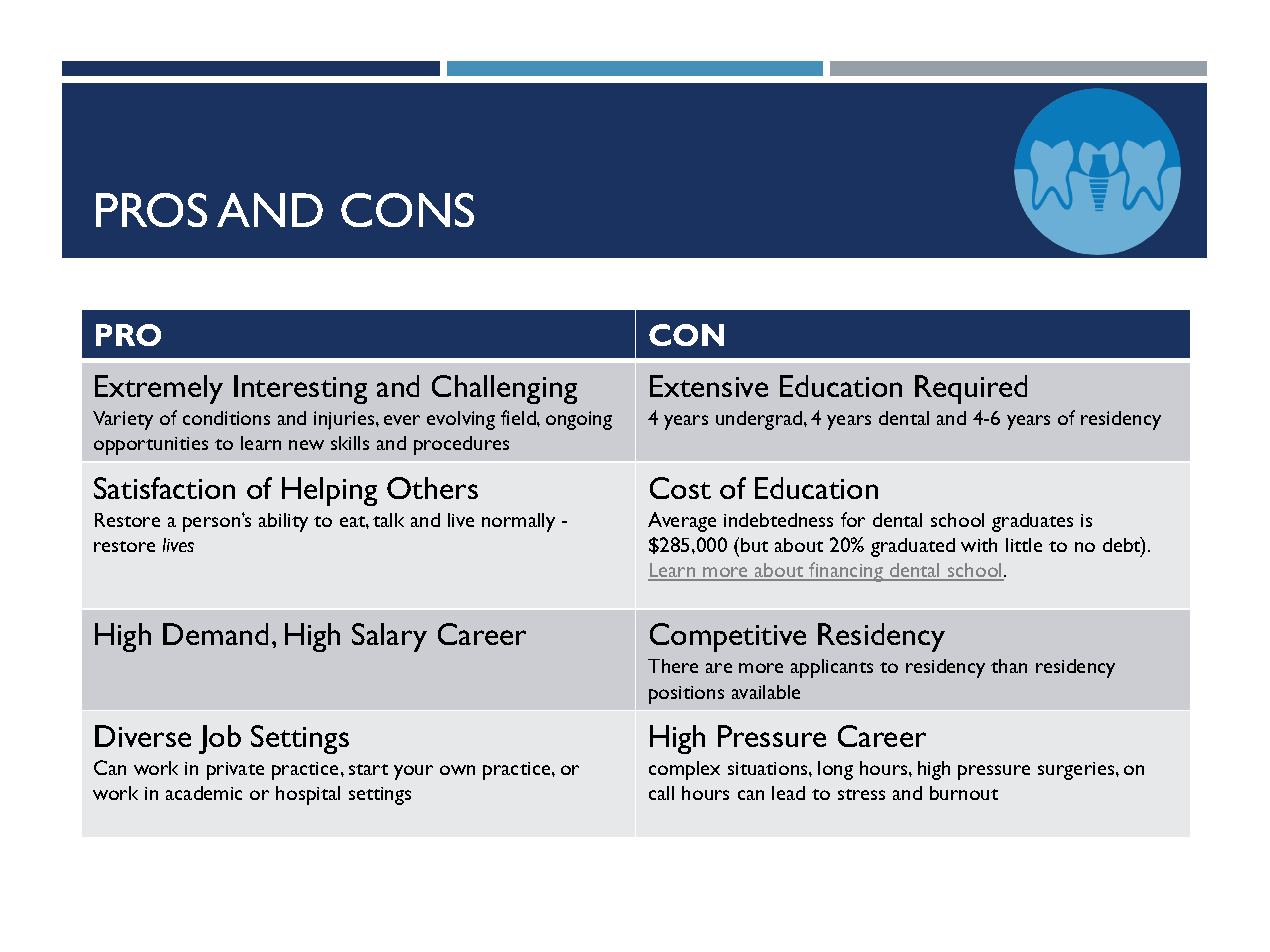  I want to click on than, so click(1009, 666).
